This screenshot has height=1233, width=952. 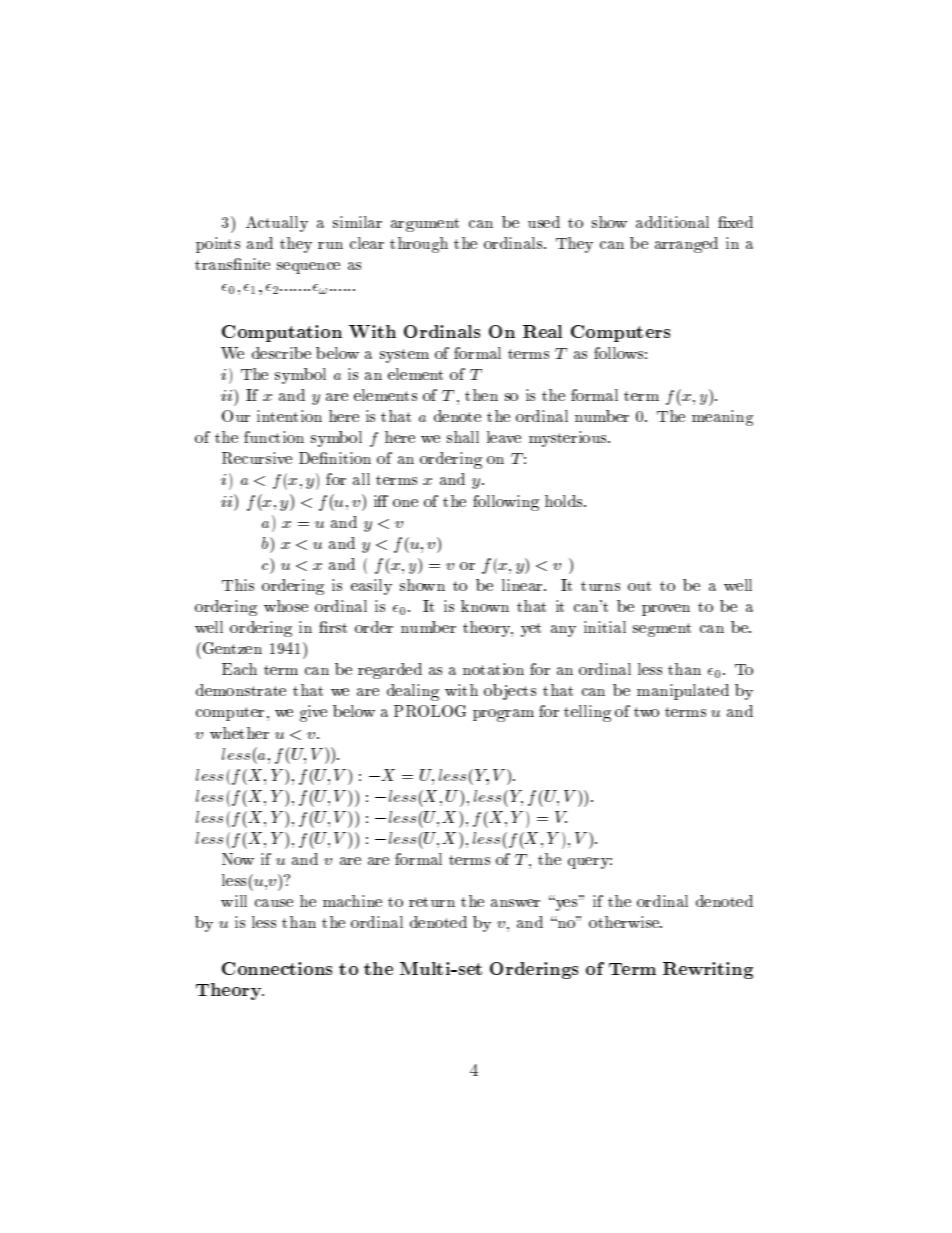 I want to click on through, so click(x=419, y=245).
